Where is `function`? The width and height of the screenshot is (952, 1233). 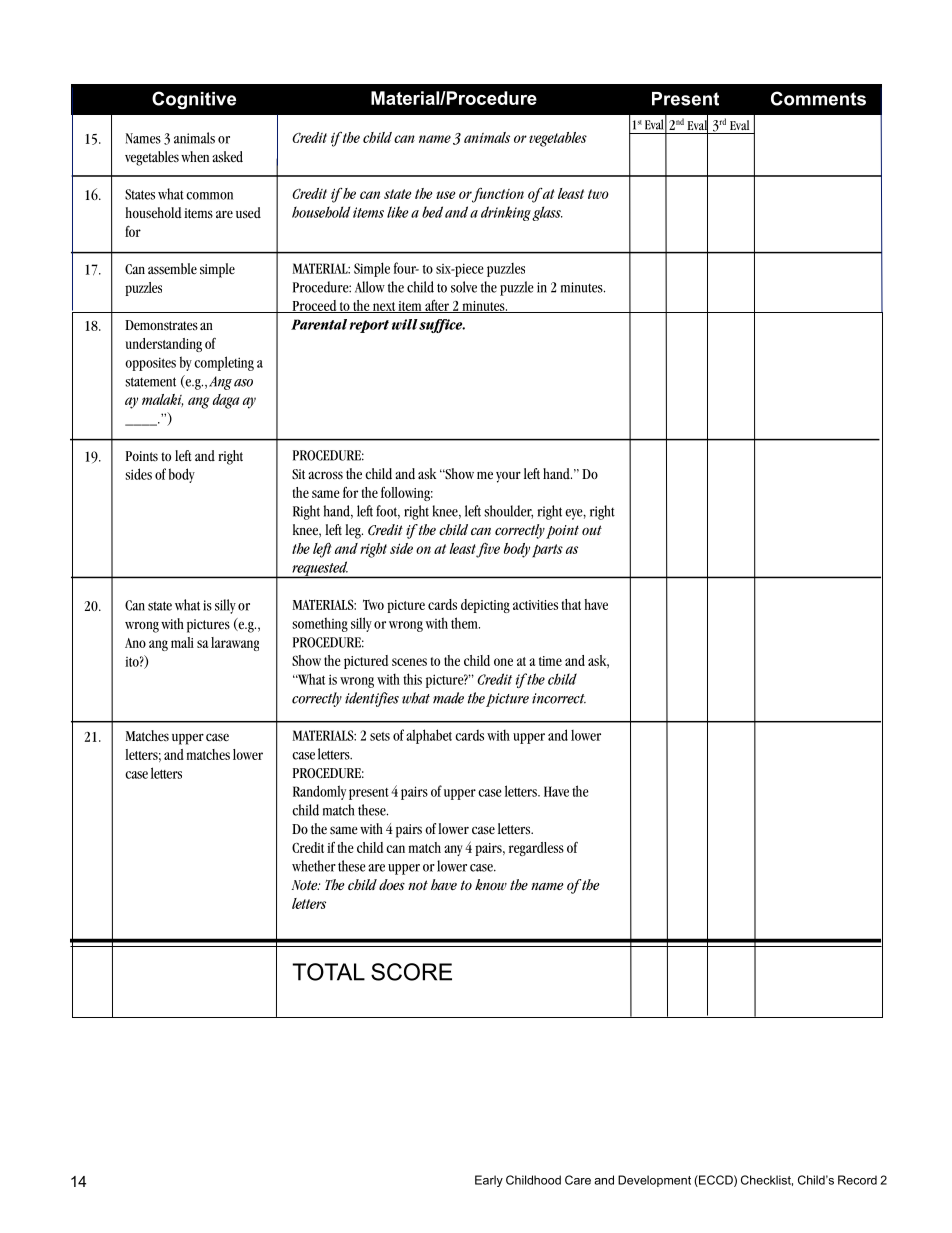 function is located at coordinates (497, 195).
